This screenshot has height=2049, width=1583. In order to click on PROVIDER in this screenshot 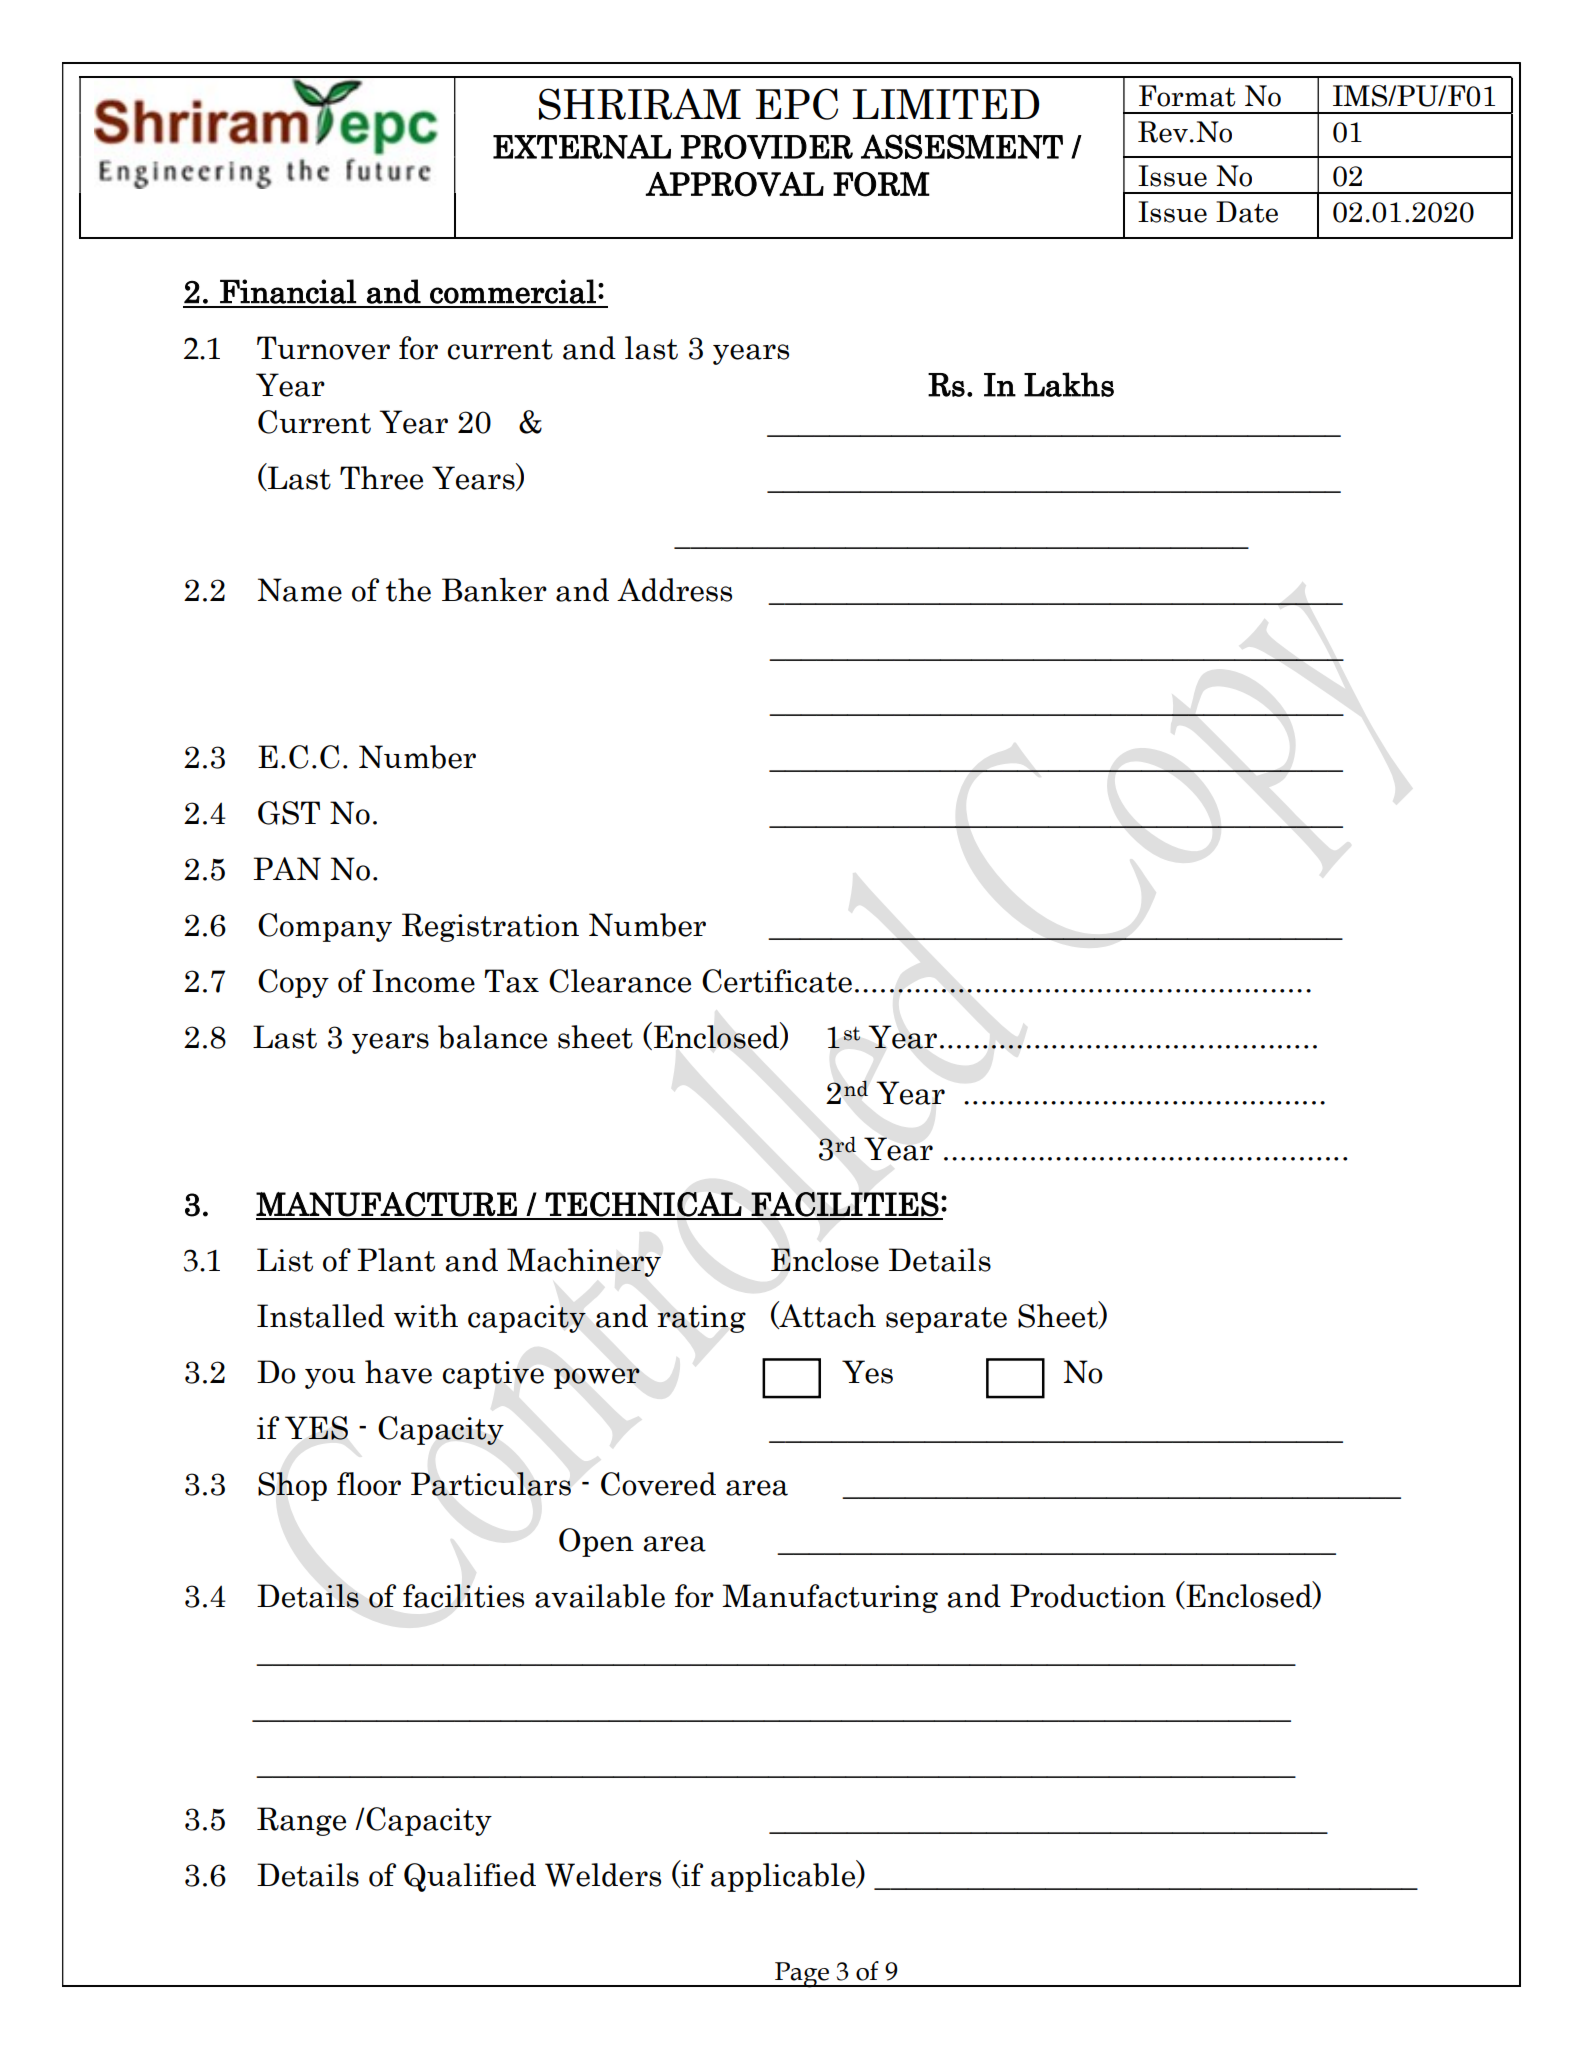, I will do `click(767, 146)`.
